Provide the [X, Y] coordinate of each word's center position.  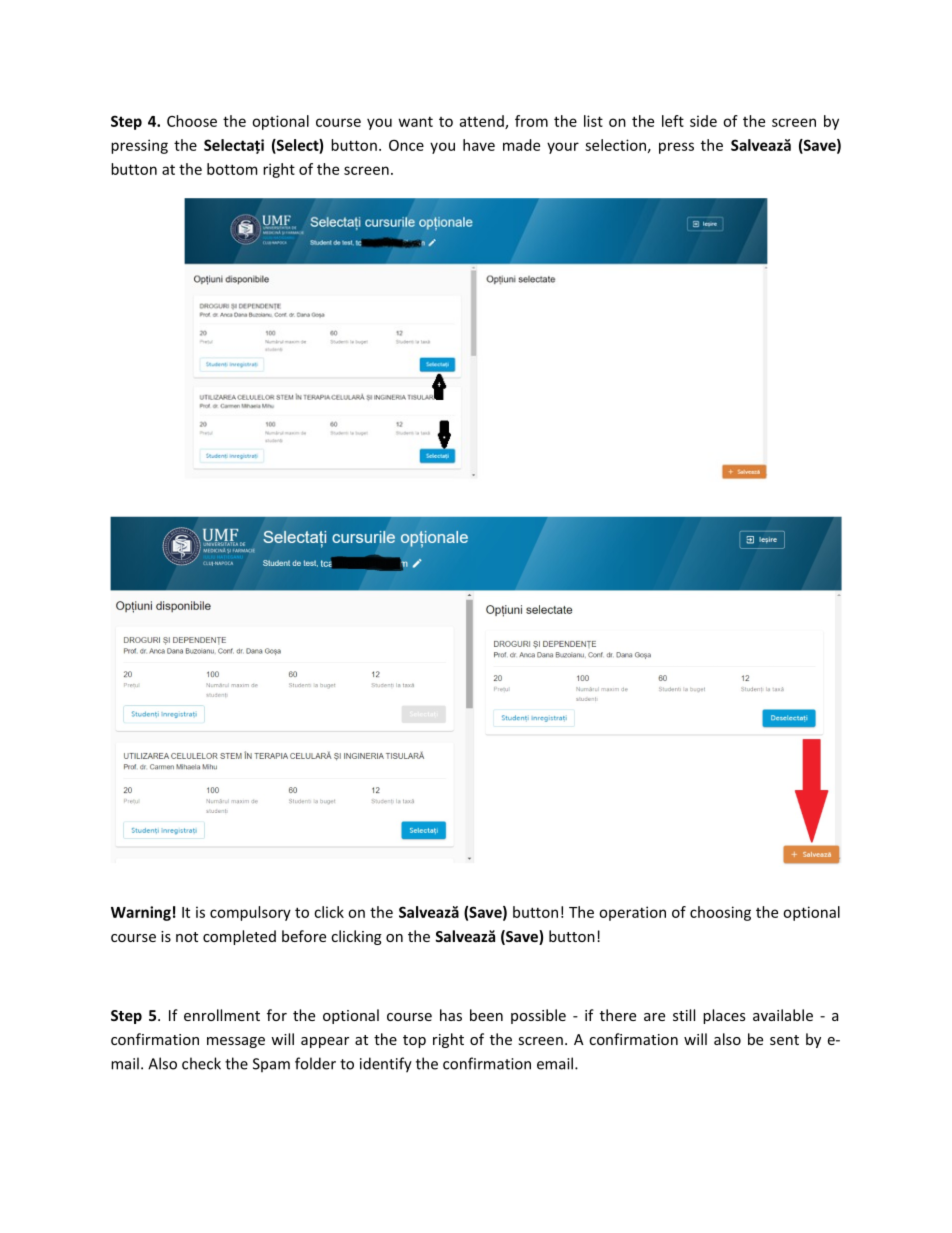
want [416, 121]
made [521, 145]
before [304, 936]
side [703, 121]
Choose [192, 121]
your [563, 148]
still [684, 1015]
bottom [232, 169]
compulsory [250, 913]
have [479, 145]
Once [406, 145]
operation [632, 913]
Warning [141, 913]
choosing [720, 913]
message [236, 1042]
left [673, 121]
